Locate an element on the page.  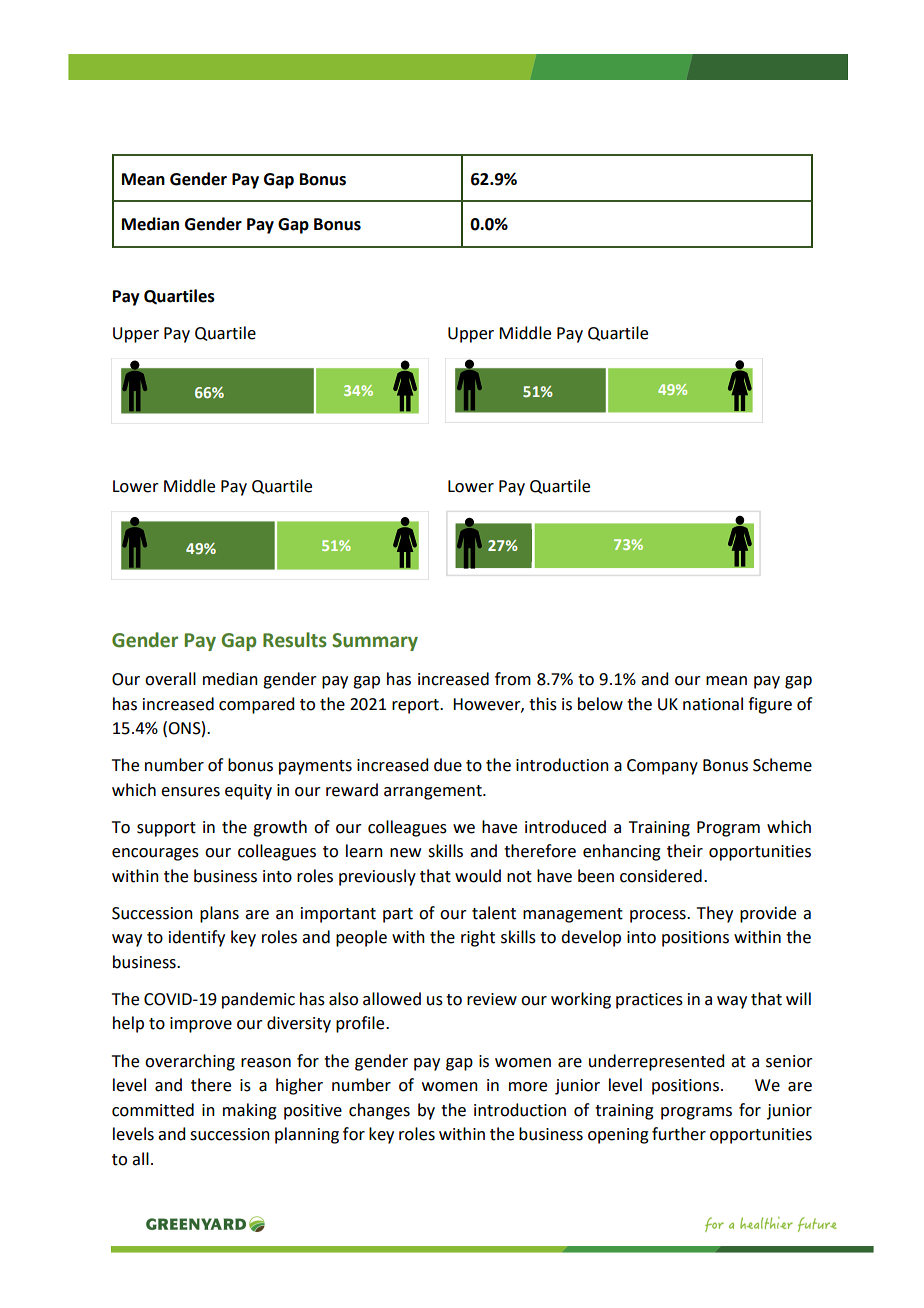
national is located at coordinates (713, 704).
